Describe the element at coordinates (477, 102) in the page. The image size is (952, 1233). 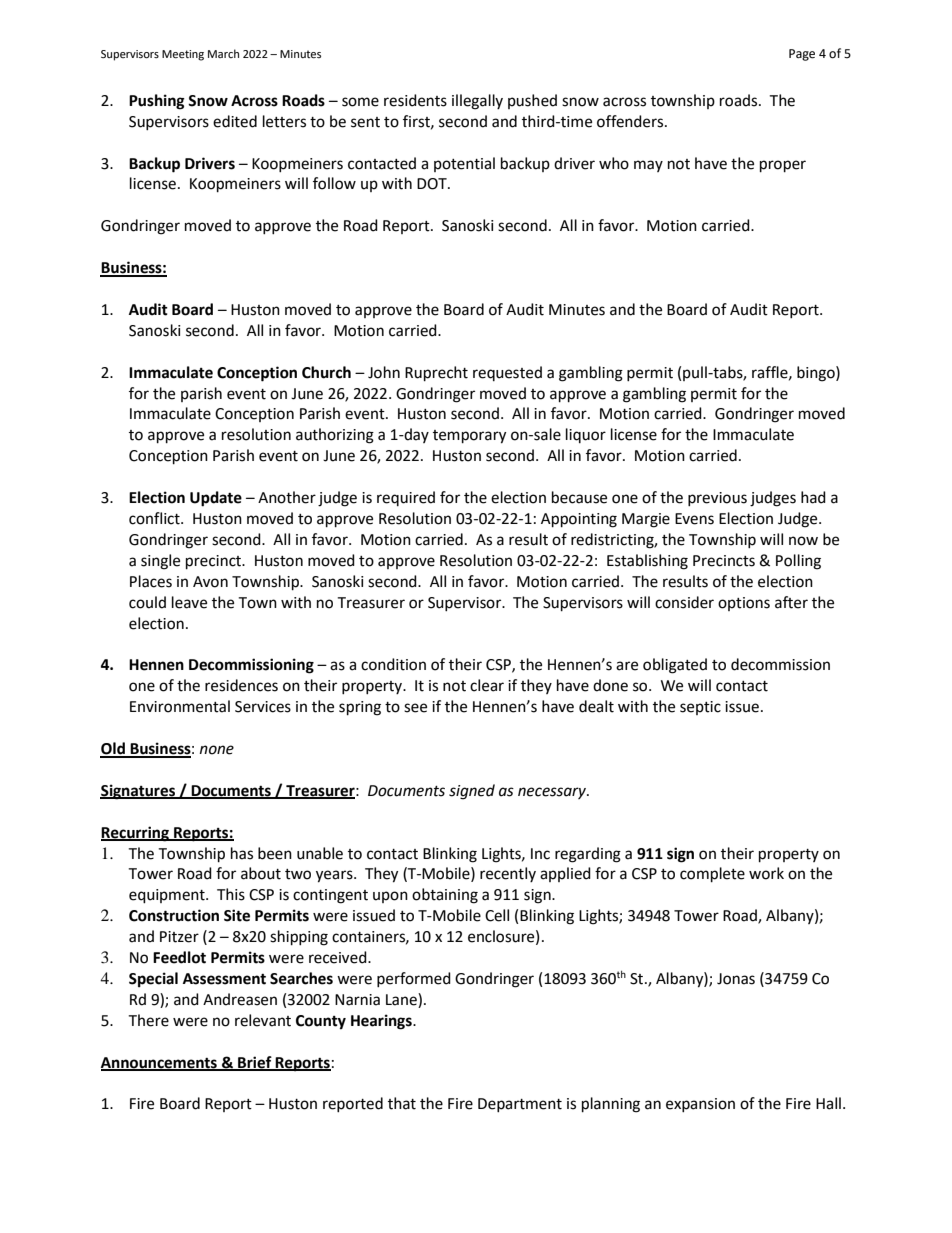
I see `illegally` at that location.
